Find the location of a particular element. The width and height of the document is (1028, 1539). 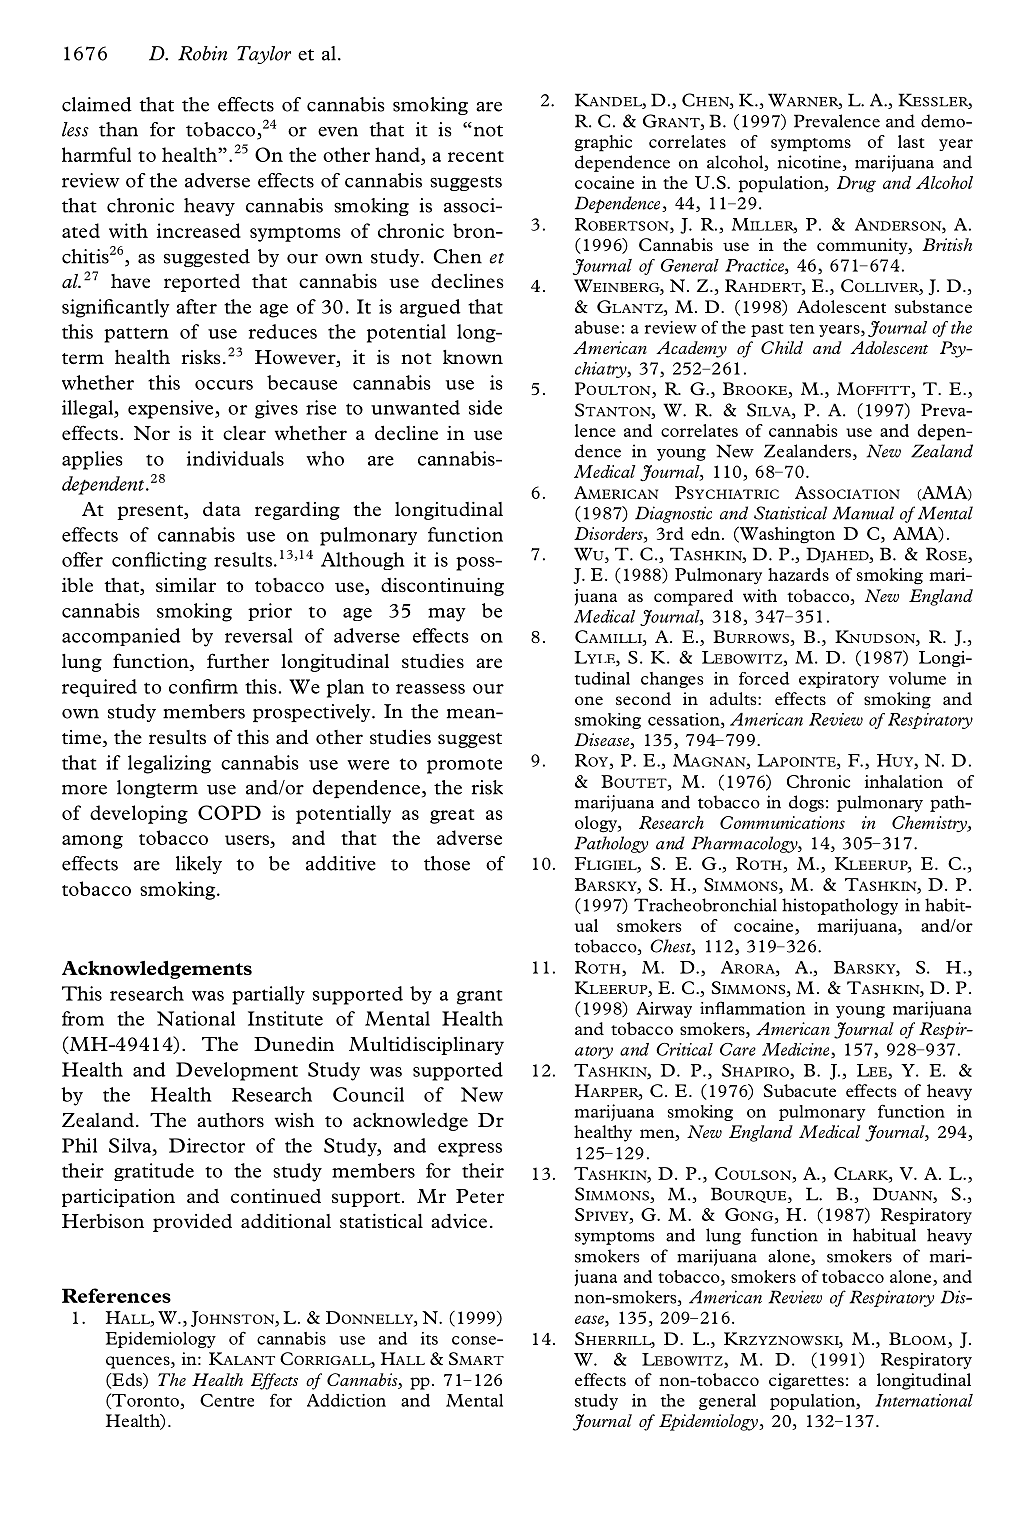

inhalation is located at coordinates (904, 781).
